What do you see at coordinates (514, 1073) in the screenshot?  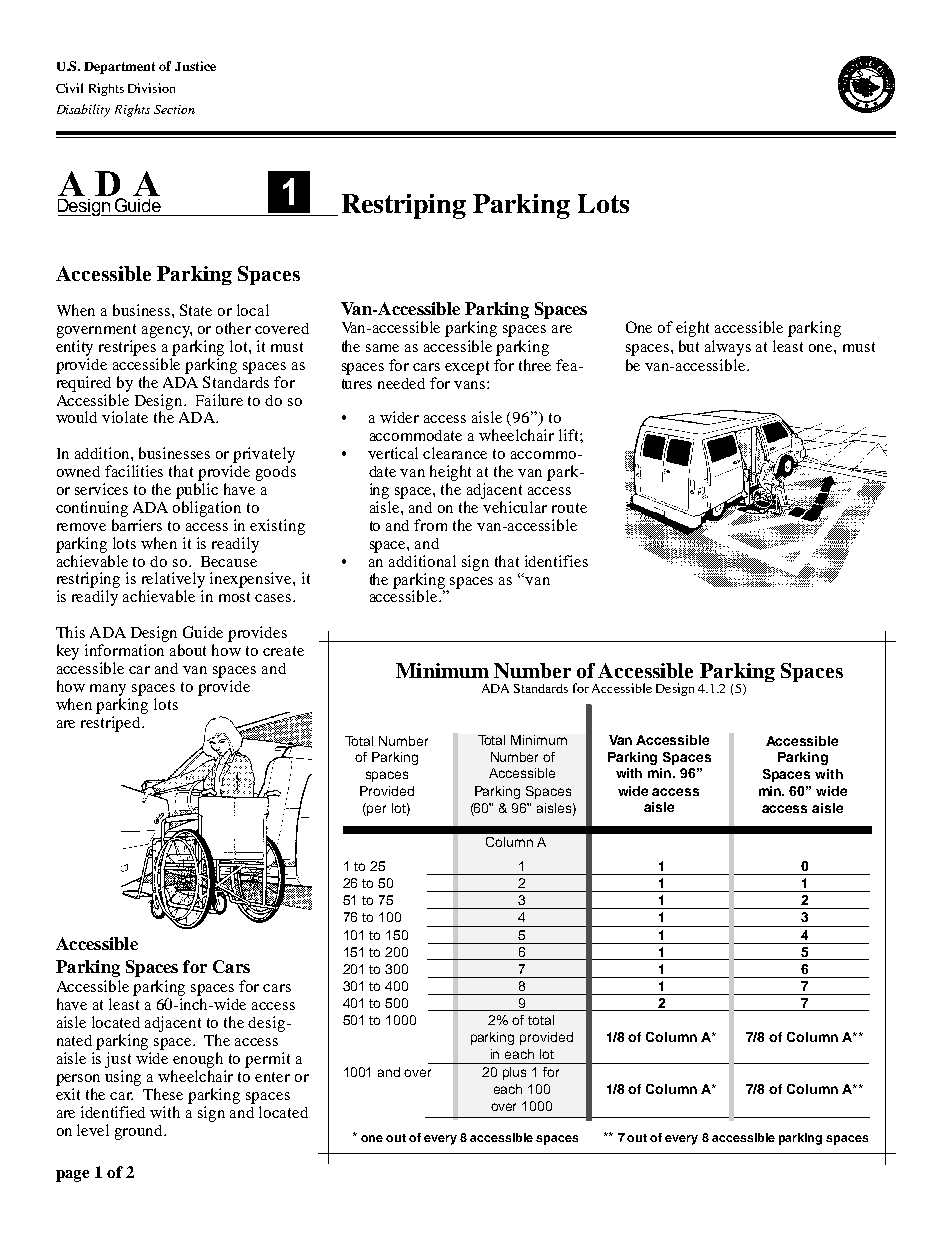 I see `plus` at bounding box center [514, 1073].
